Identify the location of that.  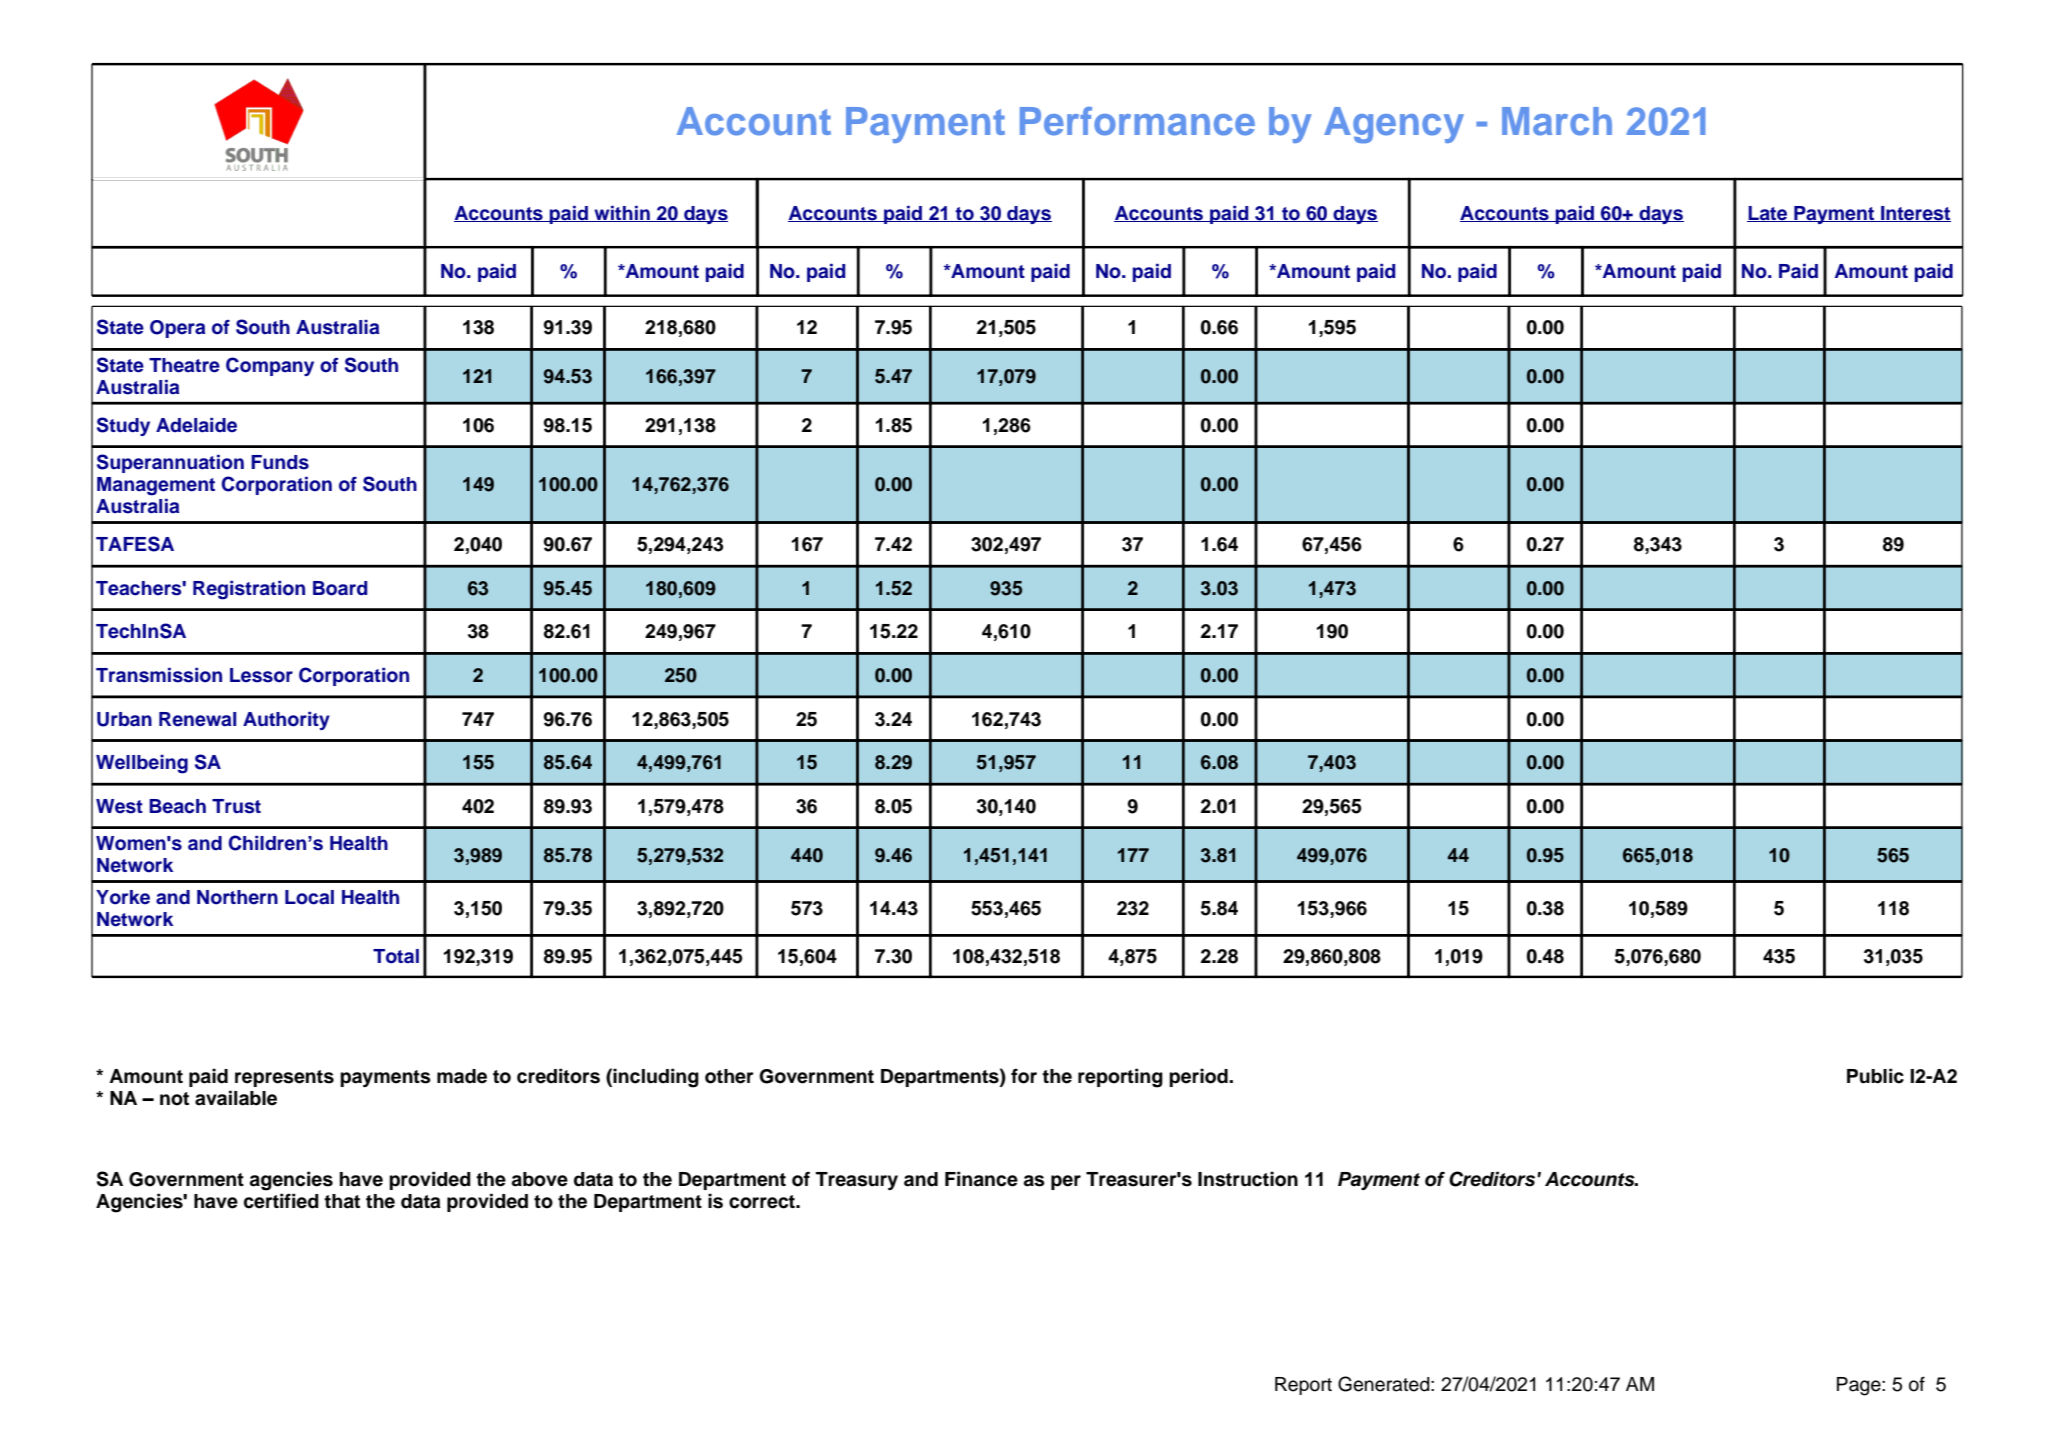
(342, 1201).
